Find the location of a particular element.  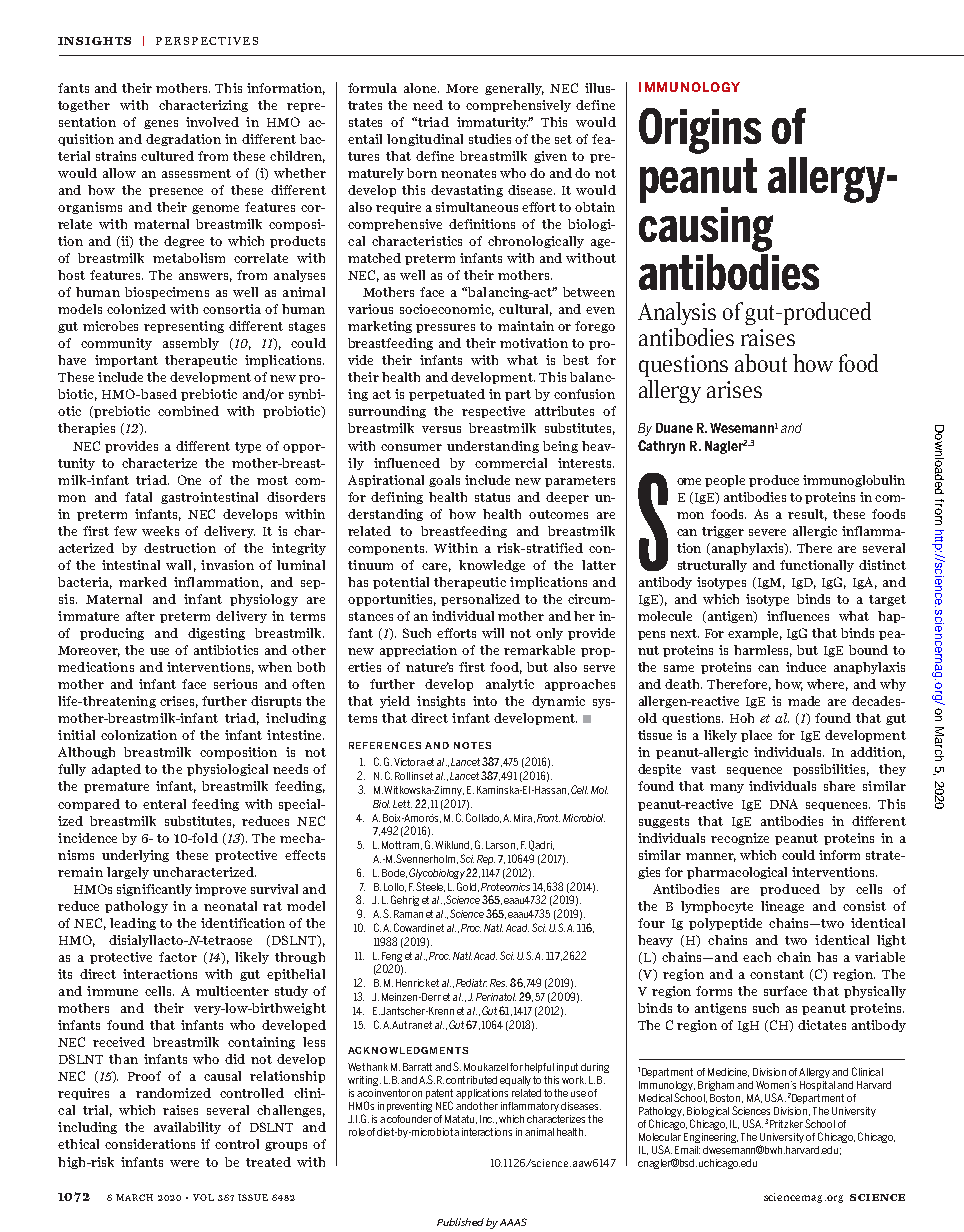

enteral is located at coordinates (164, 804).
